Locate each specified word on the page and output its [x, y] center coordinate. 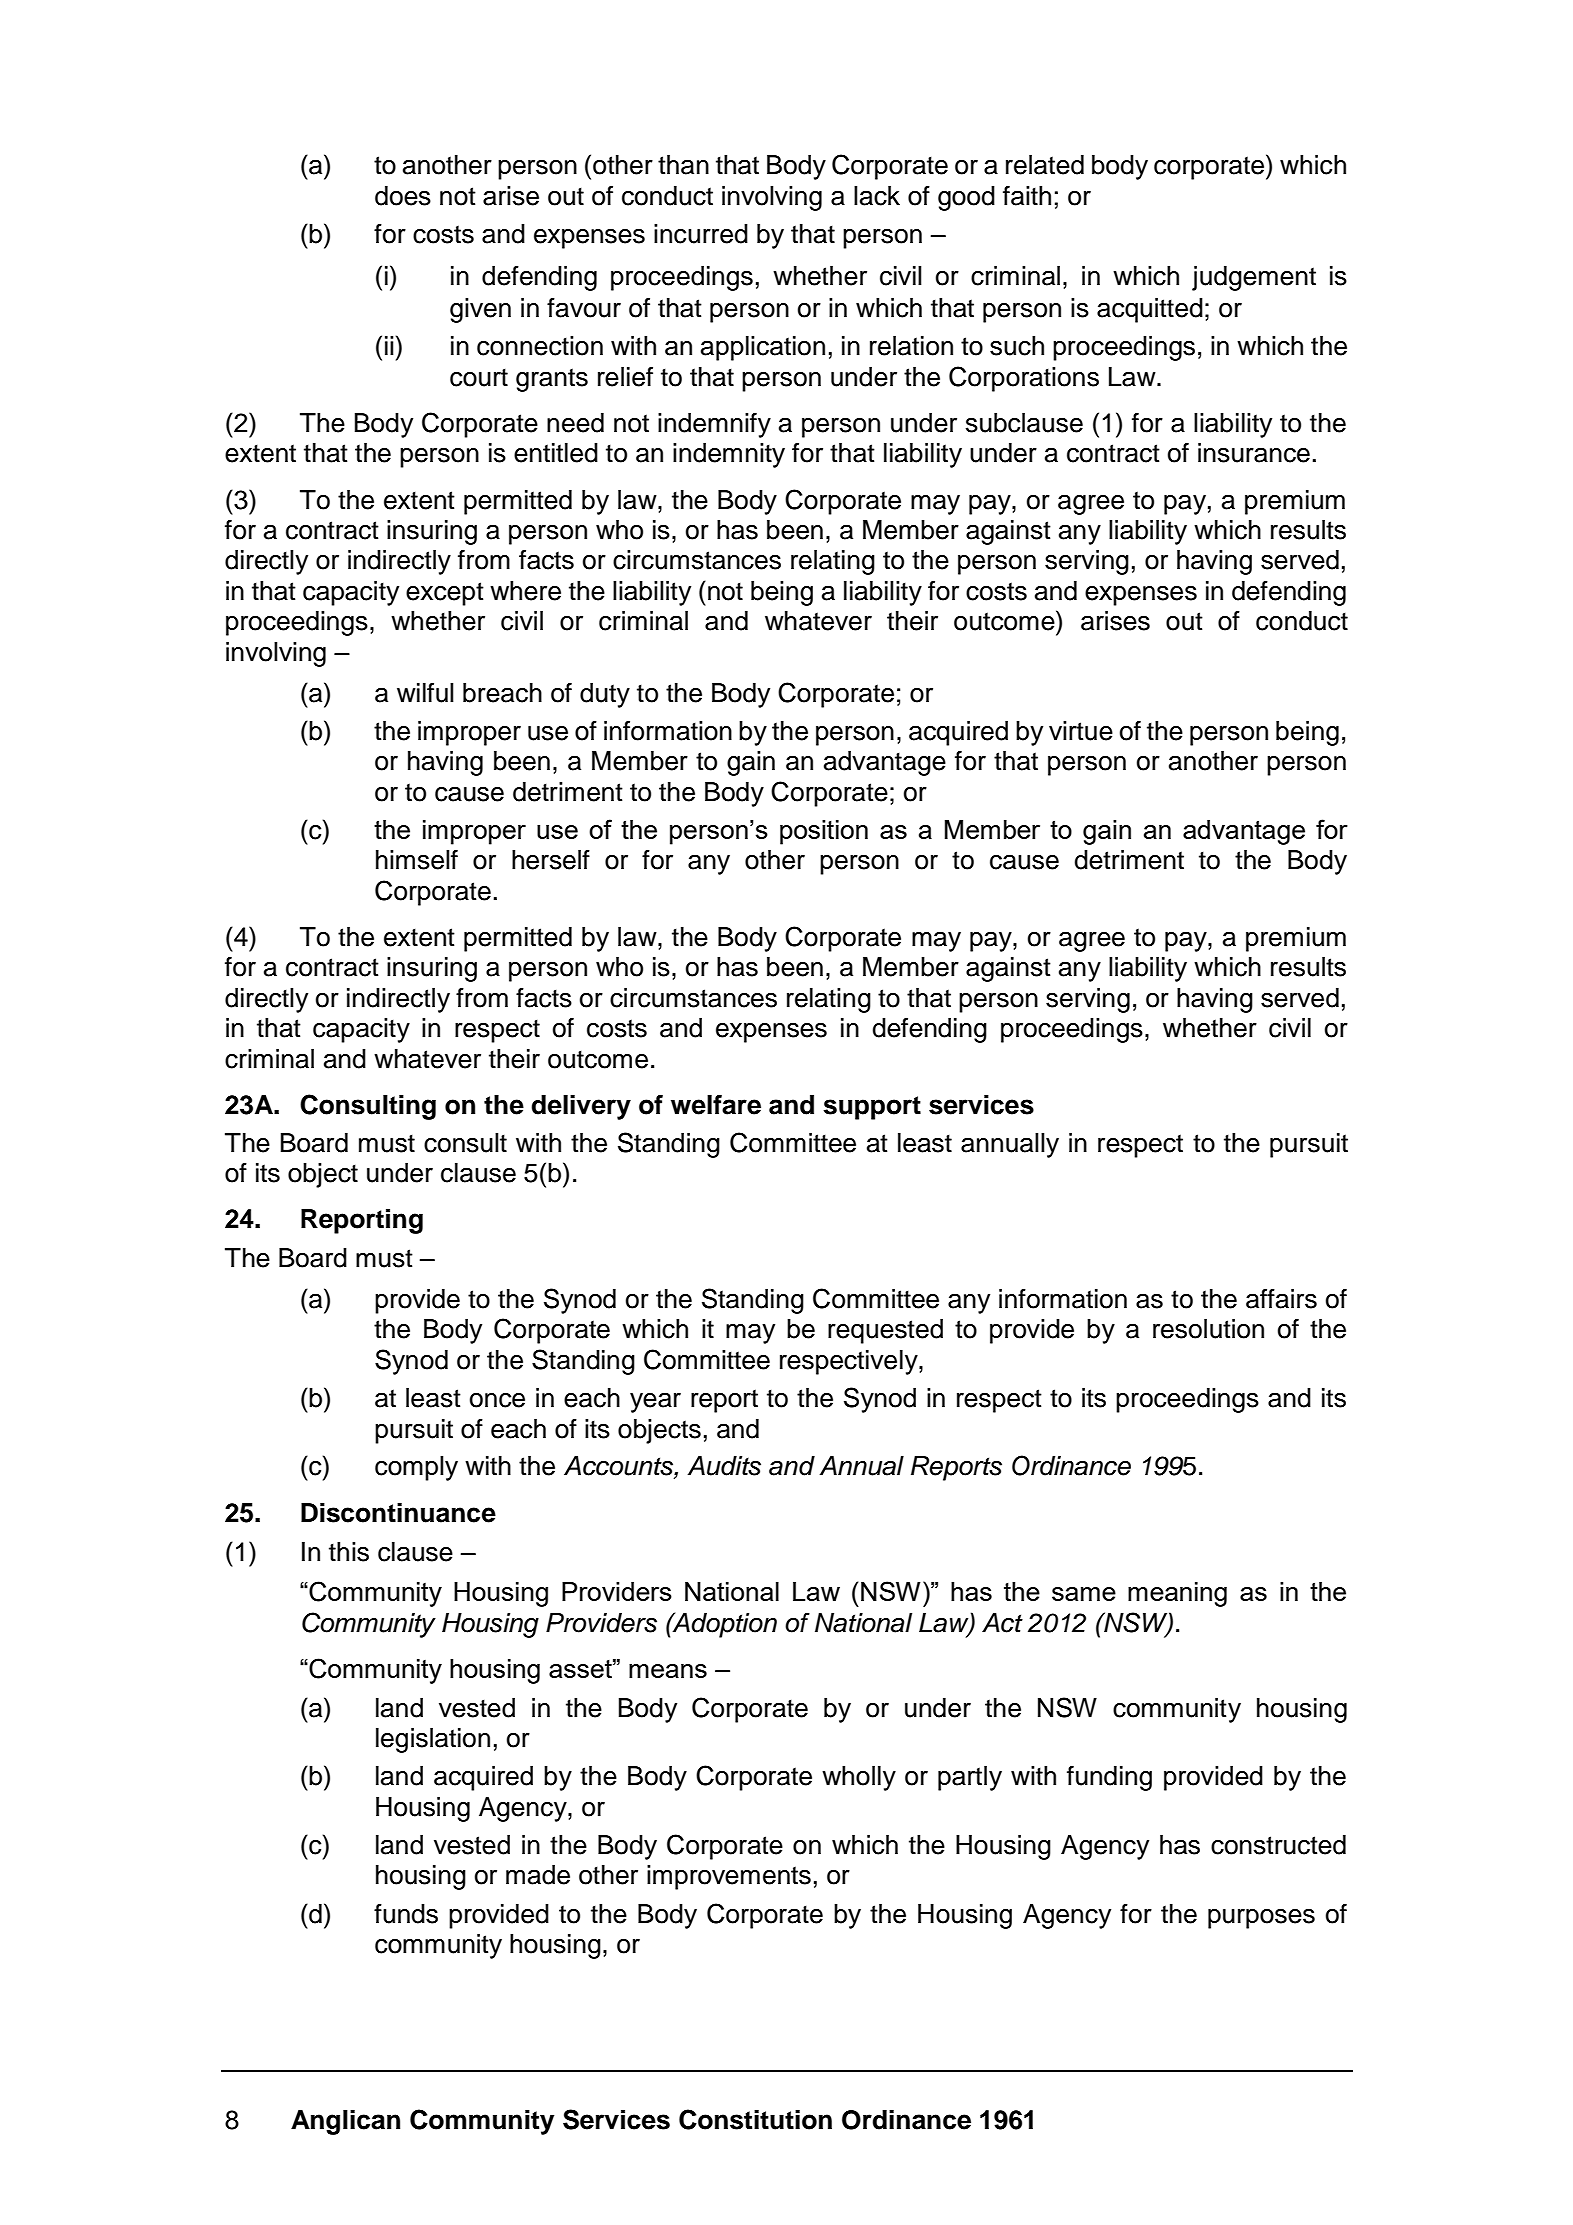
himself [417, 860]
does [403, 196]
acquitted [1150, 310]
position [824, 832]
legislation [433, 1740]
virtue [1081, 731]
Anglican [345, 2122]
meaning [1177, 1594]
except [445, 594]
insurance [1254, 453]
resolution [1208, 1329]
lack [877, 196]
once [497, 1400]
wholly [859, 1778]
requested [885, 1331]
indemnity [729, 455]
